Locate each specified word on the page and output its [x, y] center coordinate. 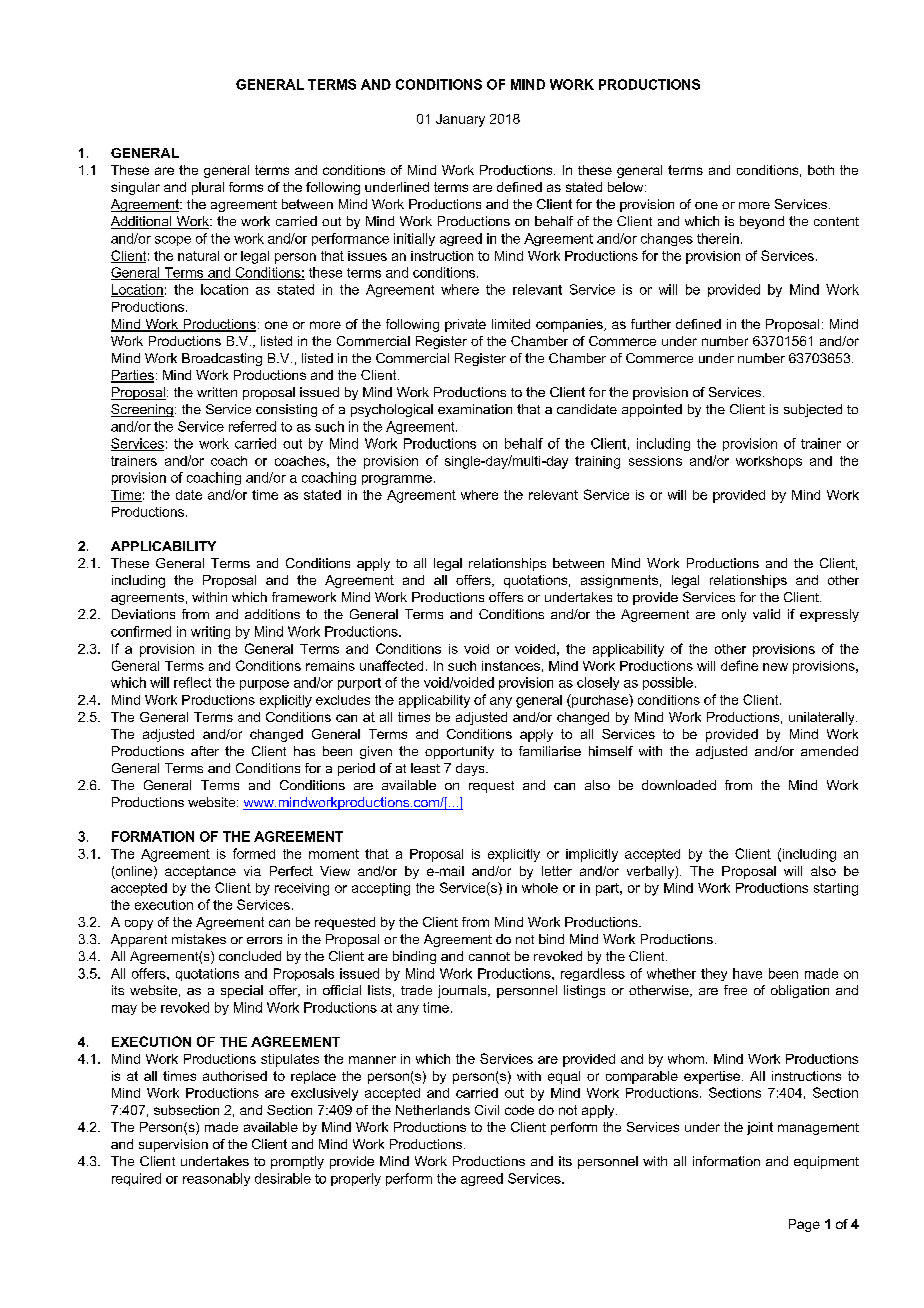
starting [836, 889]
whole [540, 888]
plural [208, 188]
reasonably [216, 1179]
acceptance [200, 872]
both [821, 170]
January [460, 120]
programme [397, 480]
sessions [655, 461]
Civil [487, 1110]
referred [252, 426]
